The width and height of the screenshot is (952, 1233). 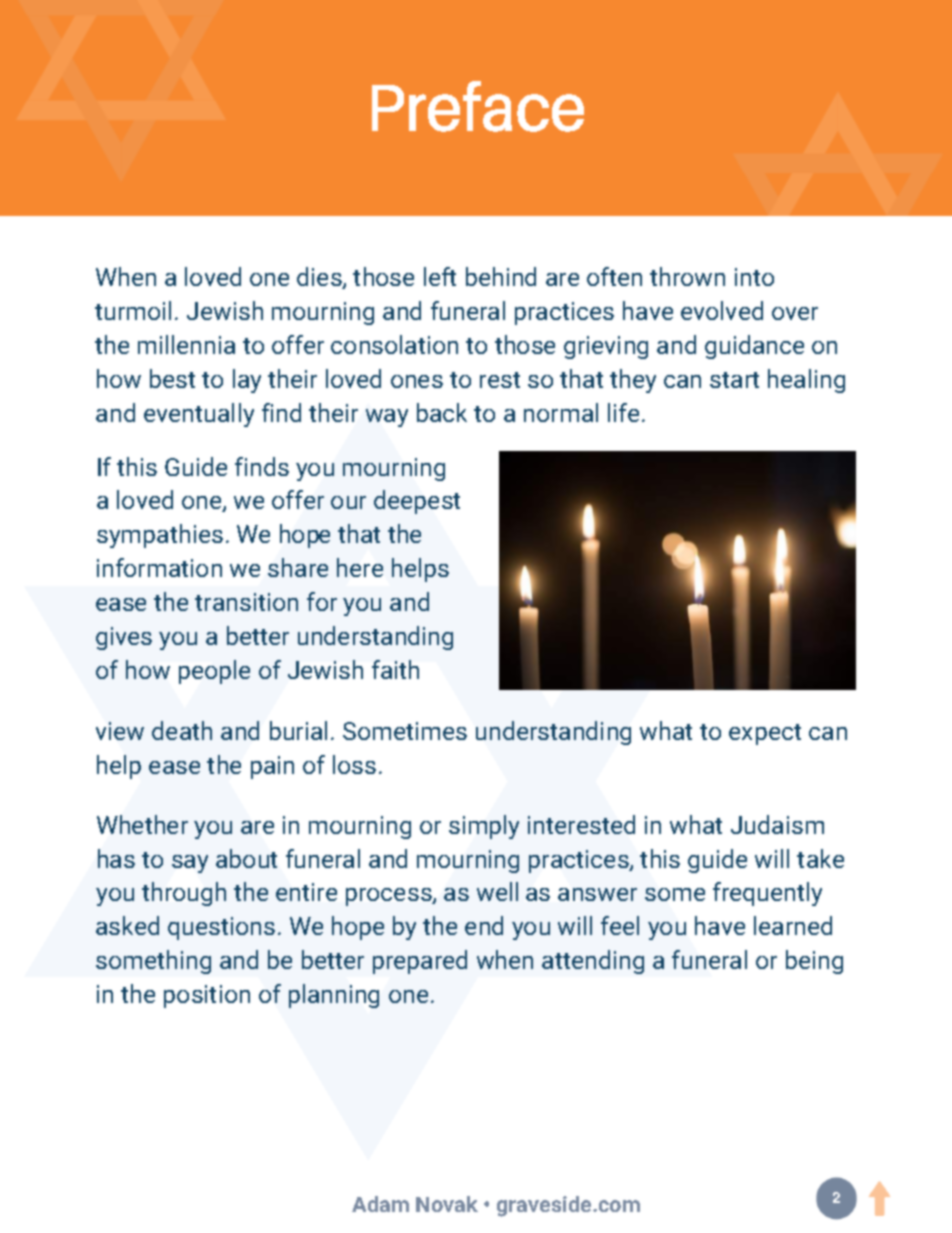 What do you see at coordinates (395, 669) in the screenshot?
I see `faith` at bounding box center [395, 669].
